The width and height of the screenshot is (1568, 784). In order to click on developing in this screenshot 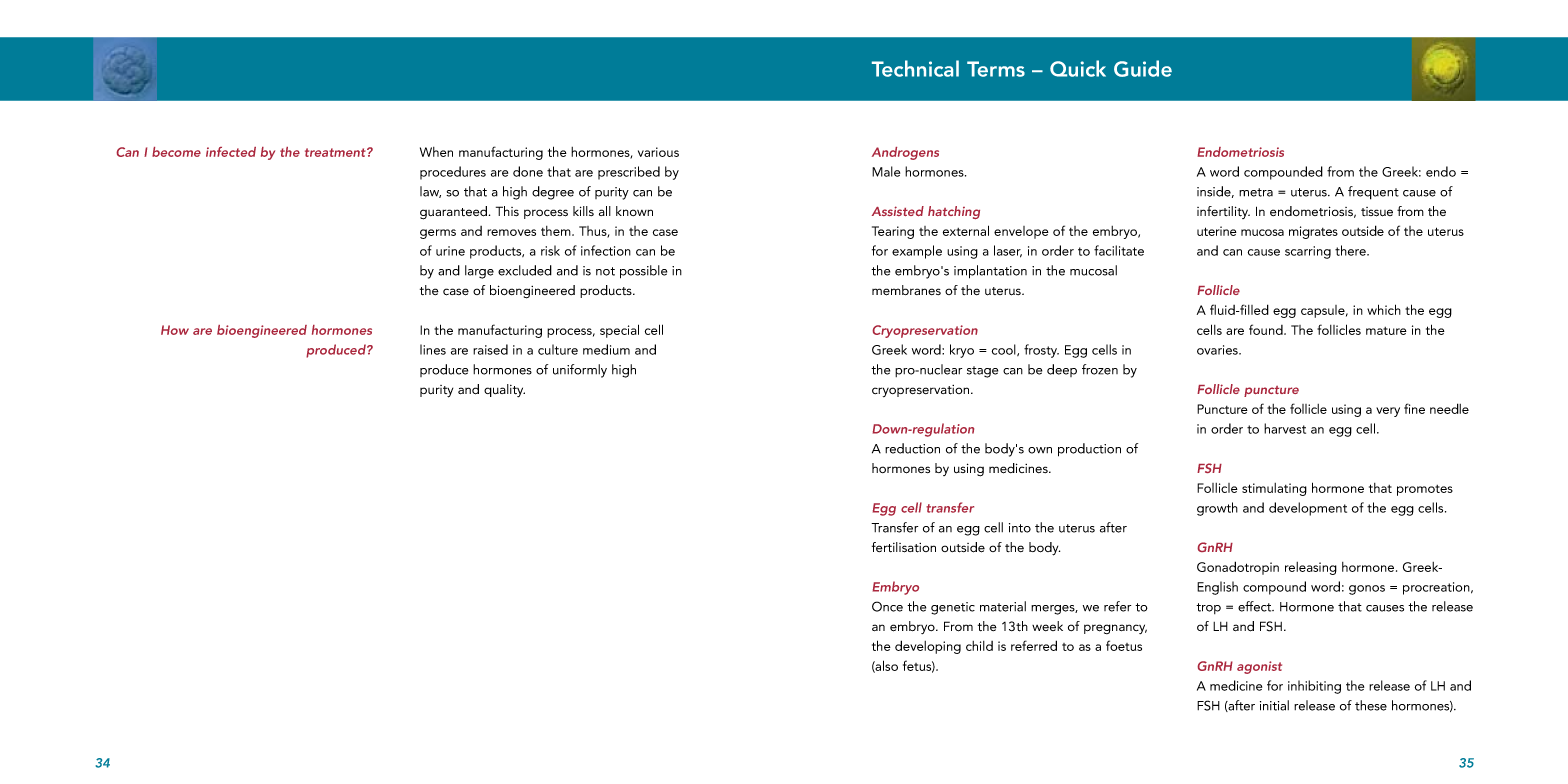, I will do `click(928, 647)`.
